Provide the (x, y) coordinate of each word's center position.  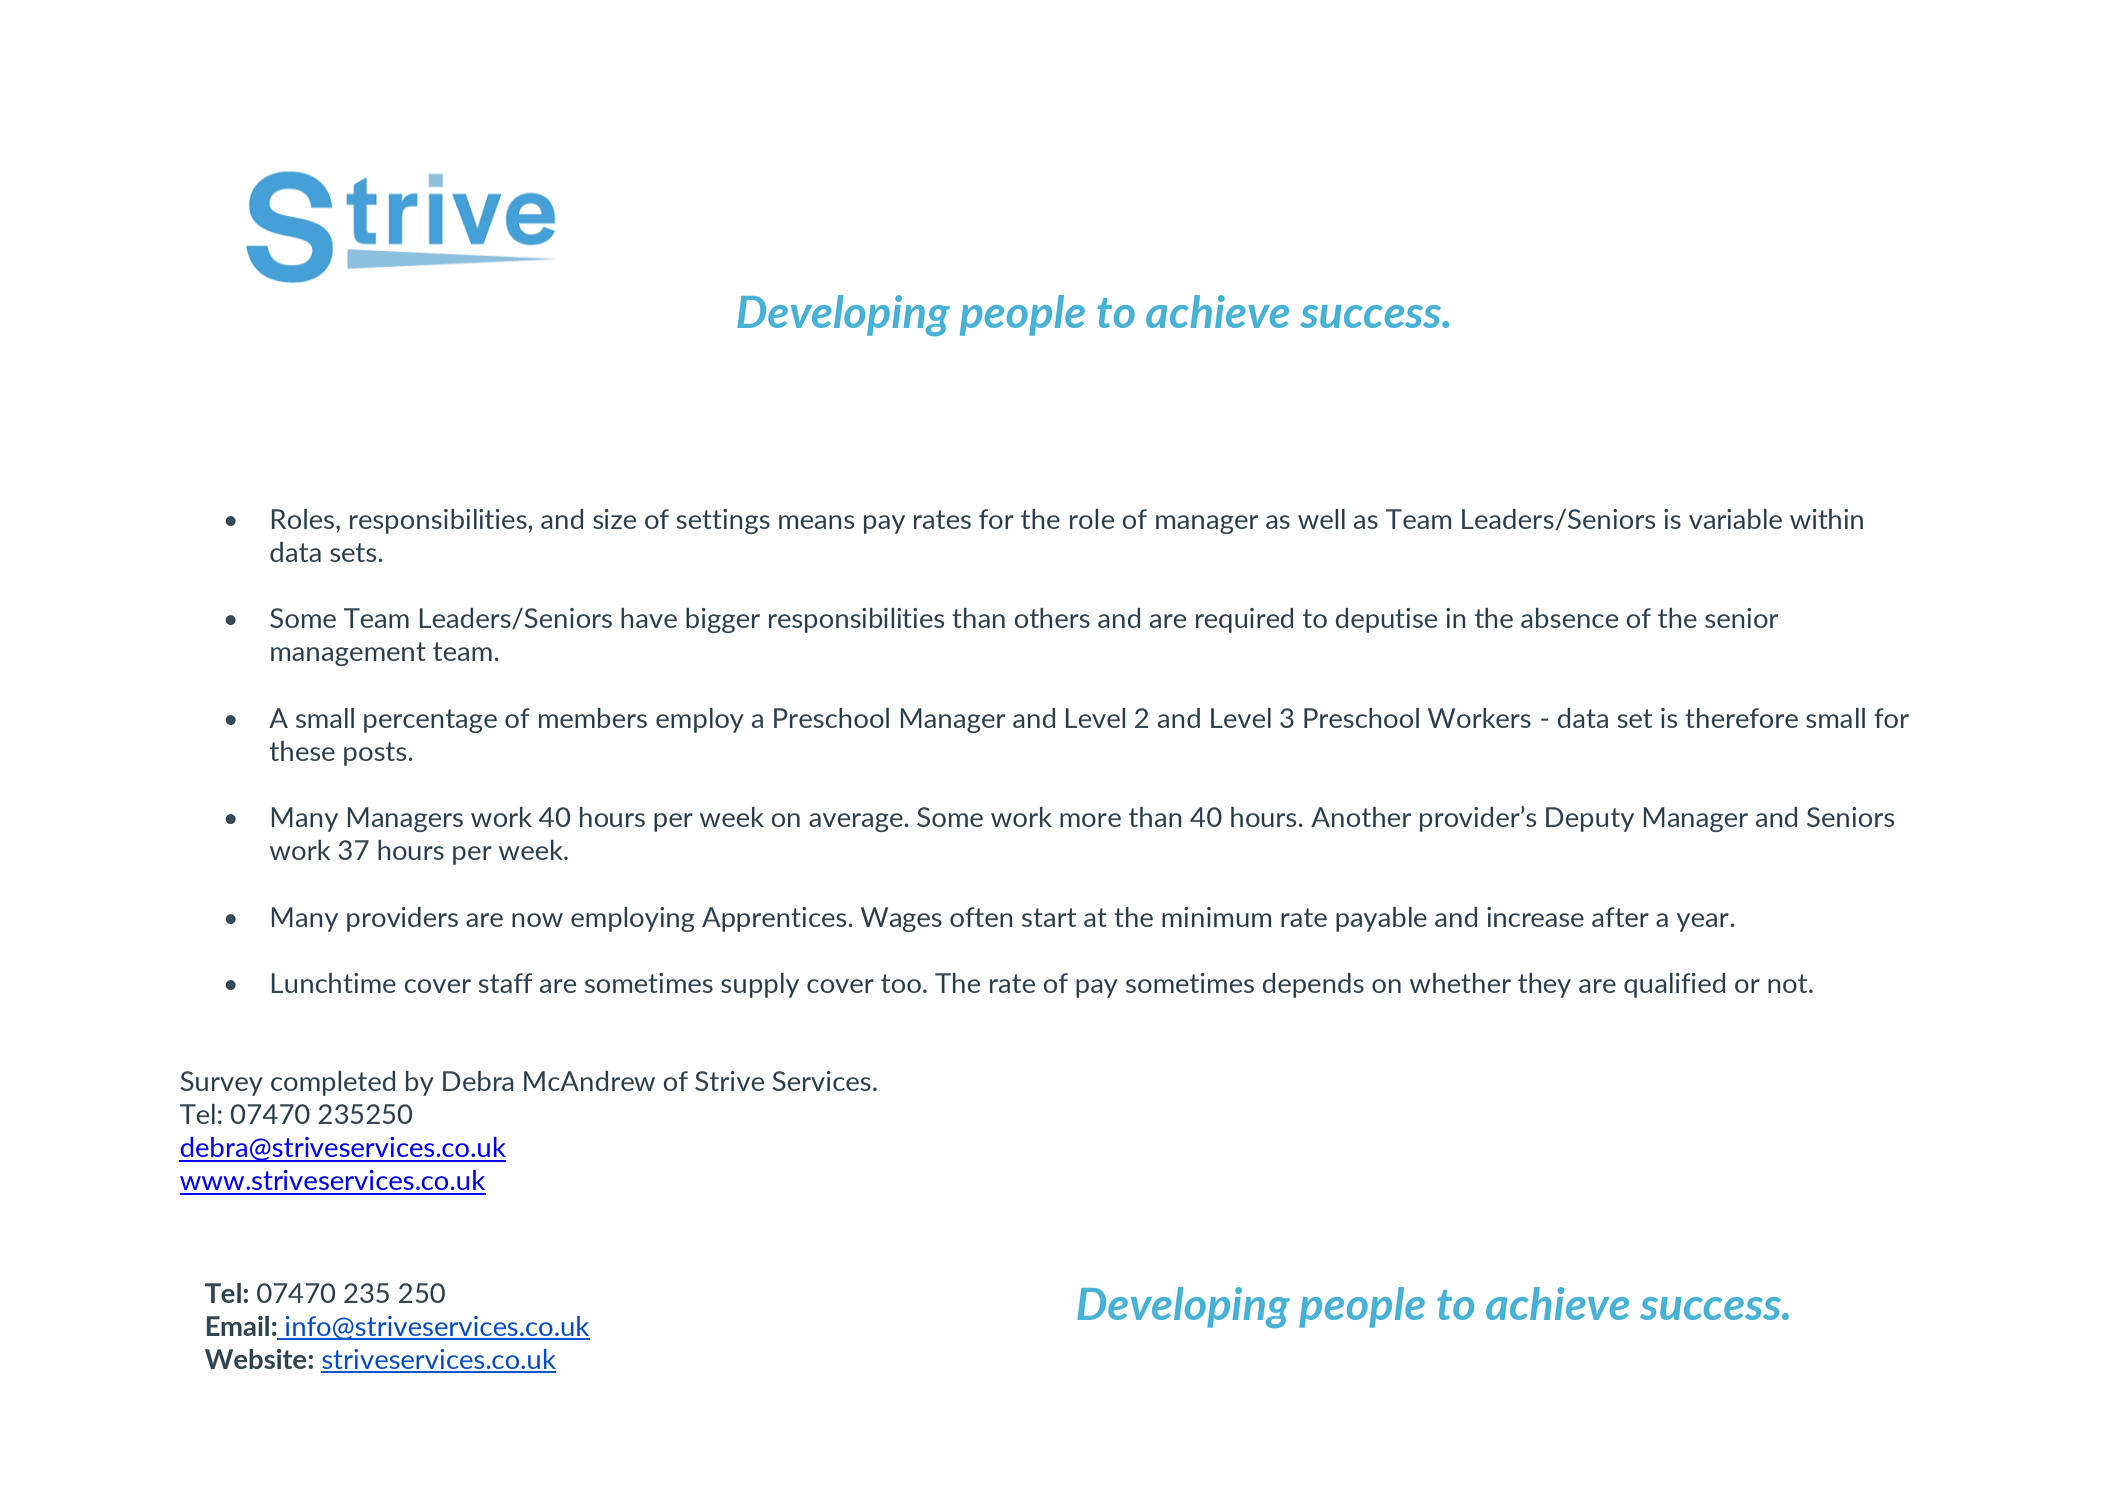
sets (353, 552)
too (901, 983)
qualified (1674, 985)
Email (238, 1326)
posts (375, 754)
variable (1735, 519)
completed (333, 1083)
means (816, 522)
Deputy (1590, 819)
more (1090, 820)
